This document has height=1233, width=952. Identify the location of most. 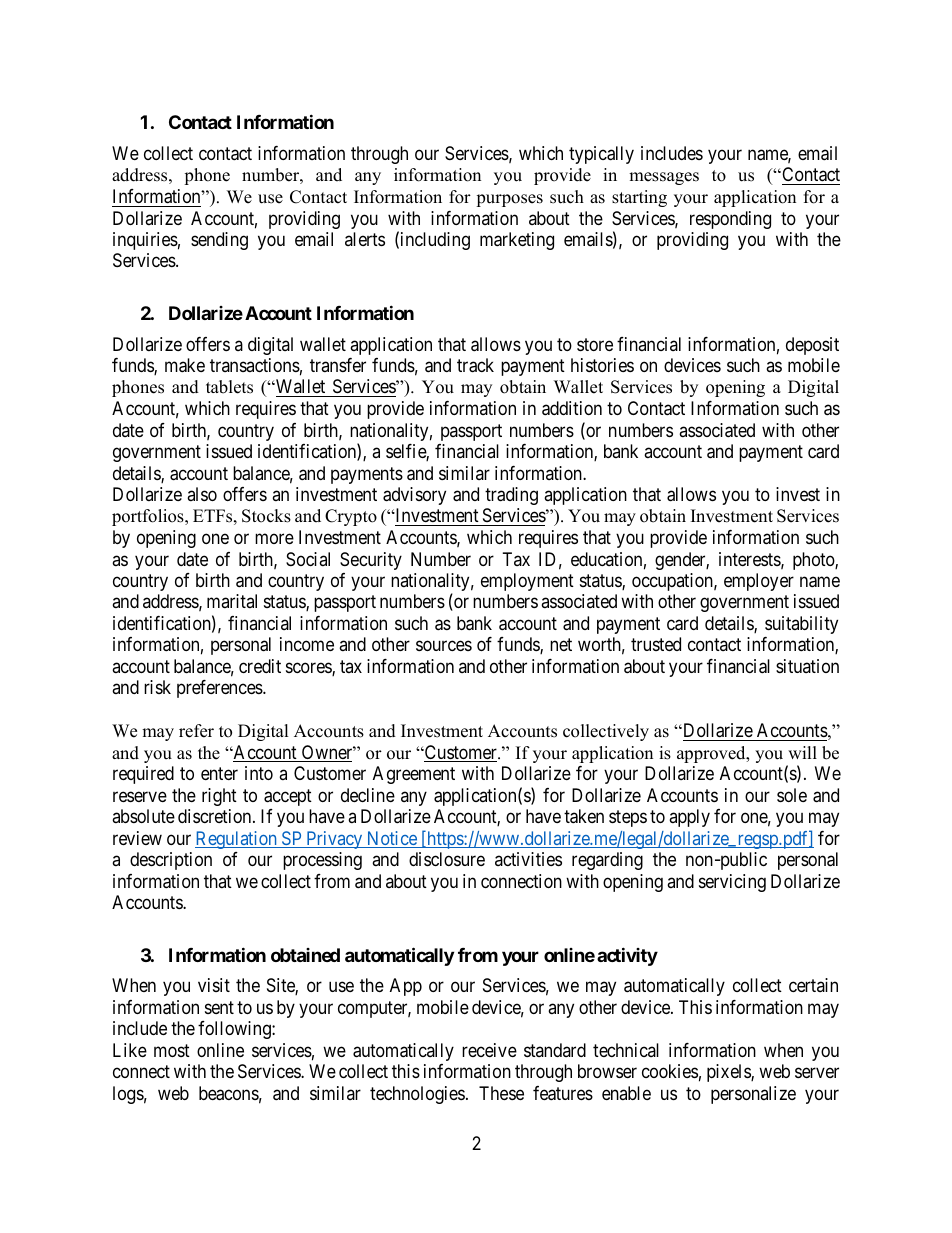
(172, 1050).
